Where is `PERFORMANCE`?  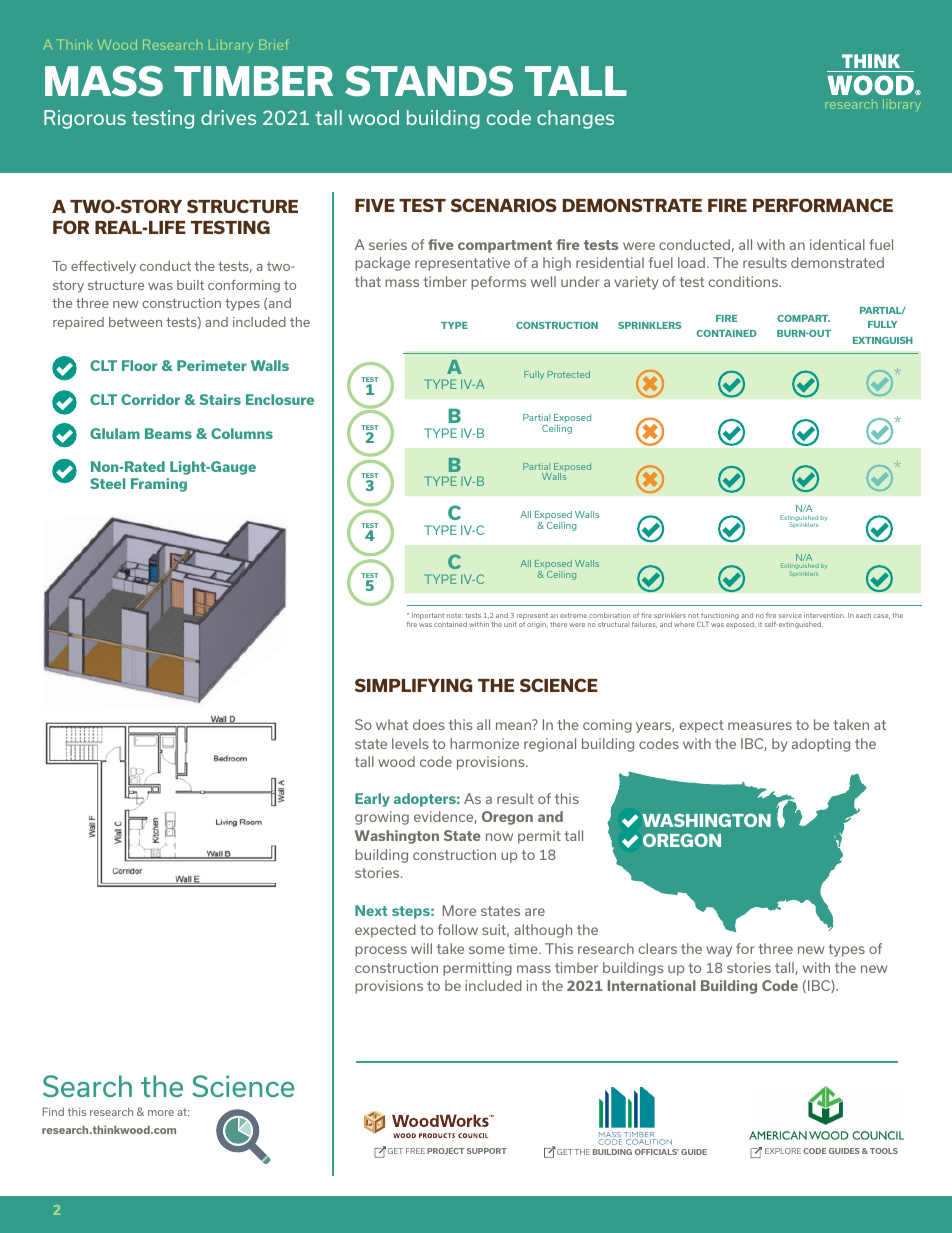
PERFORMANCE is located at coordinates (823, 205).
